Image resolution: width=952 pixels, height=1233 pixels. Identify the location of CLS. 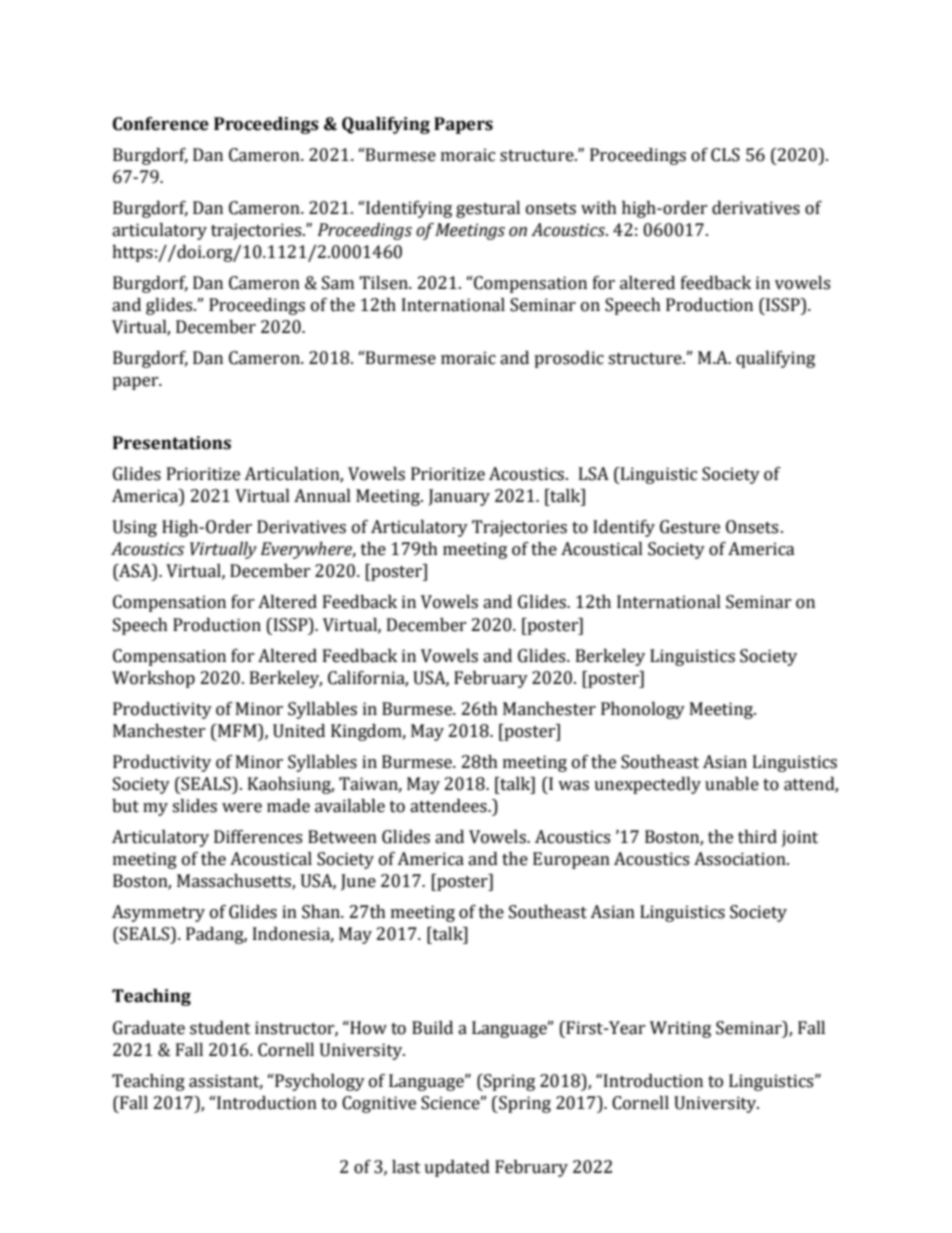
(725, 155).
